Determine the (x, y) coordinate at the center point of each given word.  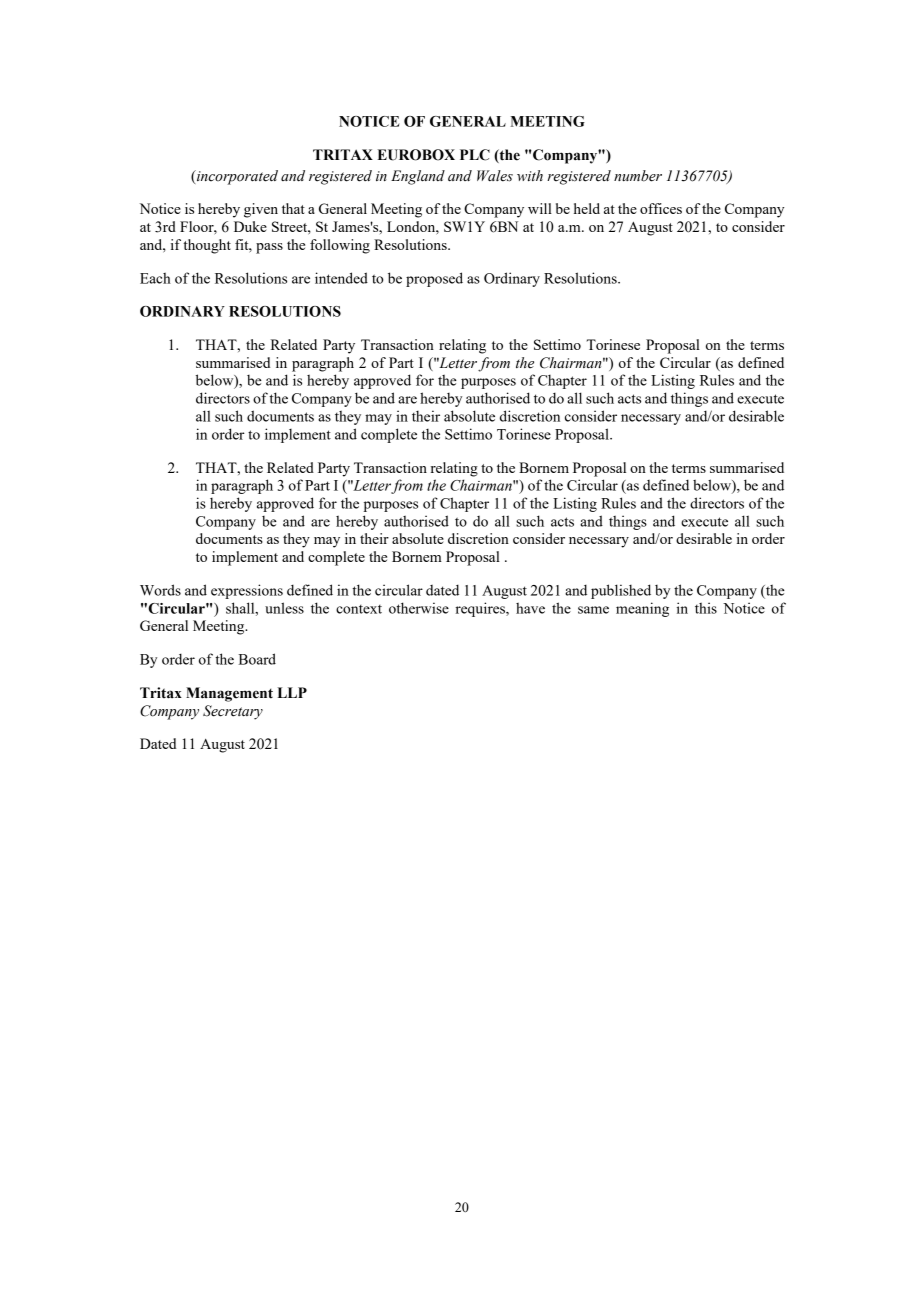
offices (661, 208)
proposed (434, 279)
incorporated (236, 177)
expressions (247, 591)
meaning (642, 609)
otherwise (419, 608)
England (418, 177)
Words (160, 590)
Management (229, 694)
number (638, 176)
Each (155, 278)
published (621, 591)
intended (341, 278)
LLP (292, 692)
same (593, 610)
